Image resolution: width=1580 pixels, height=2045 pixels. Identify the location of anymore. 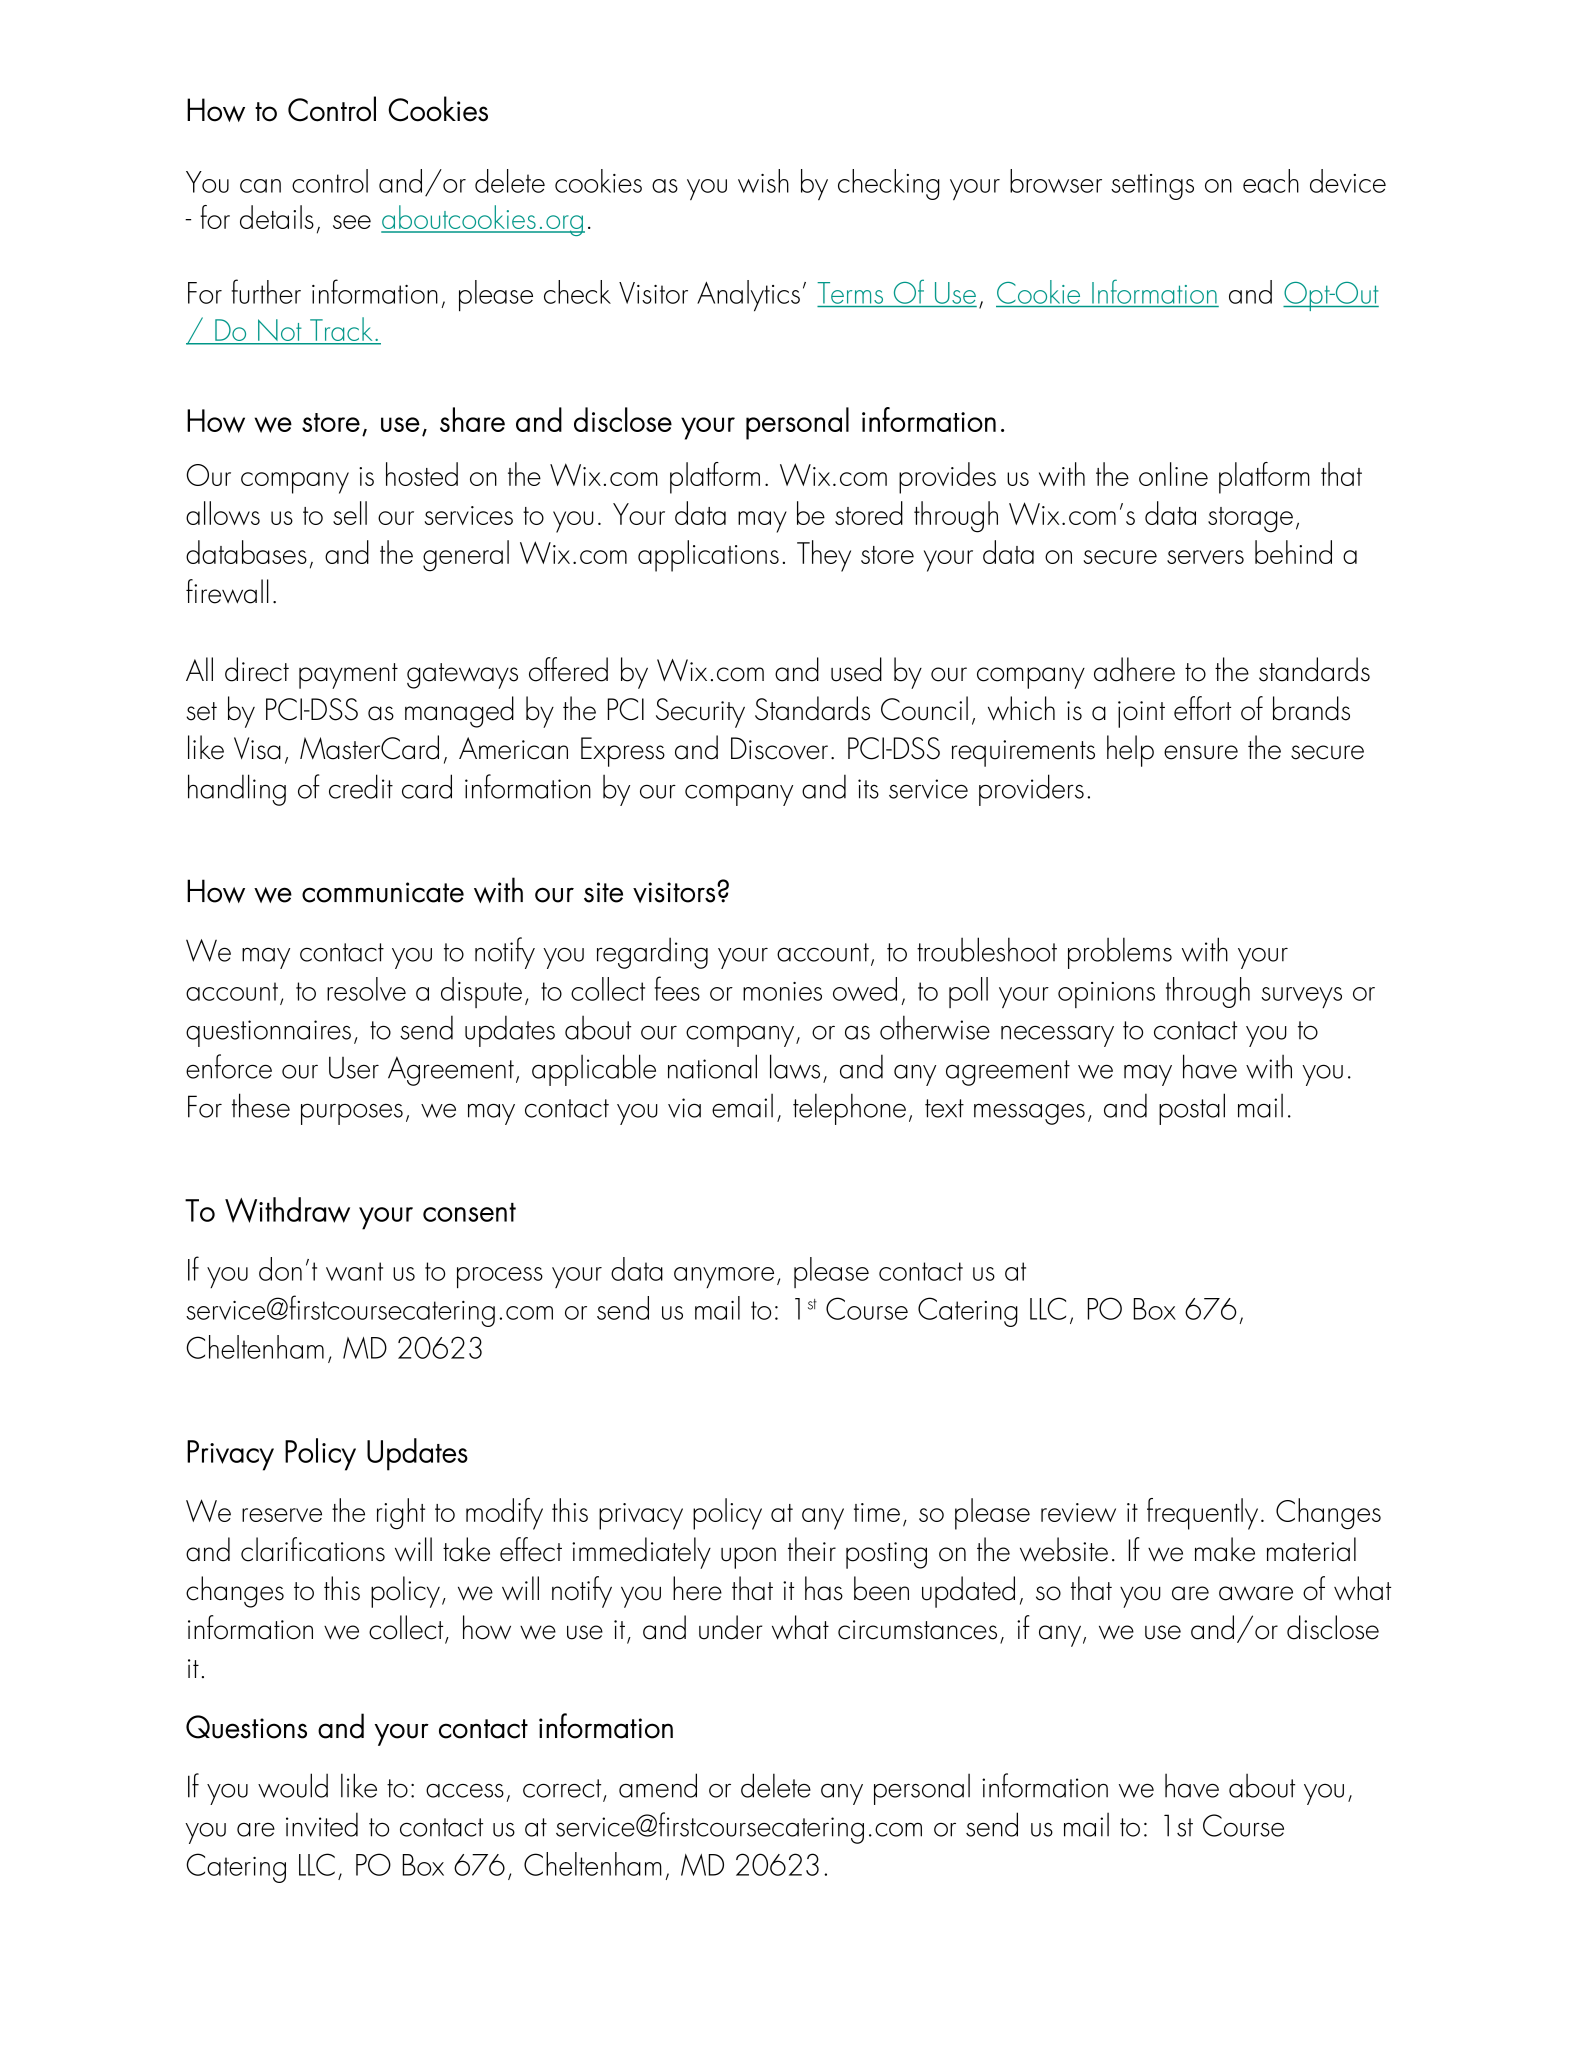
(724, 1277).
